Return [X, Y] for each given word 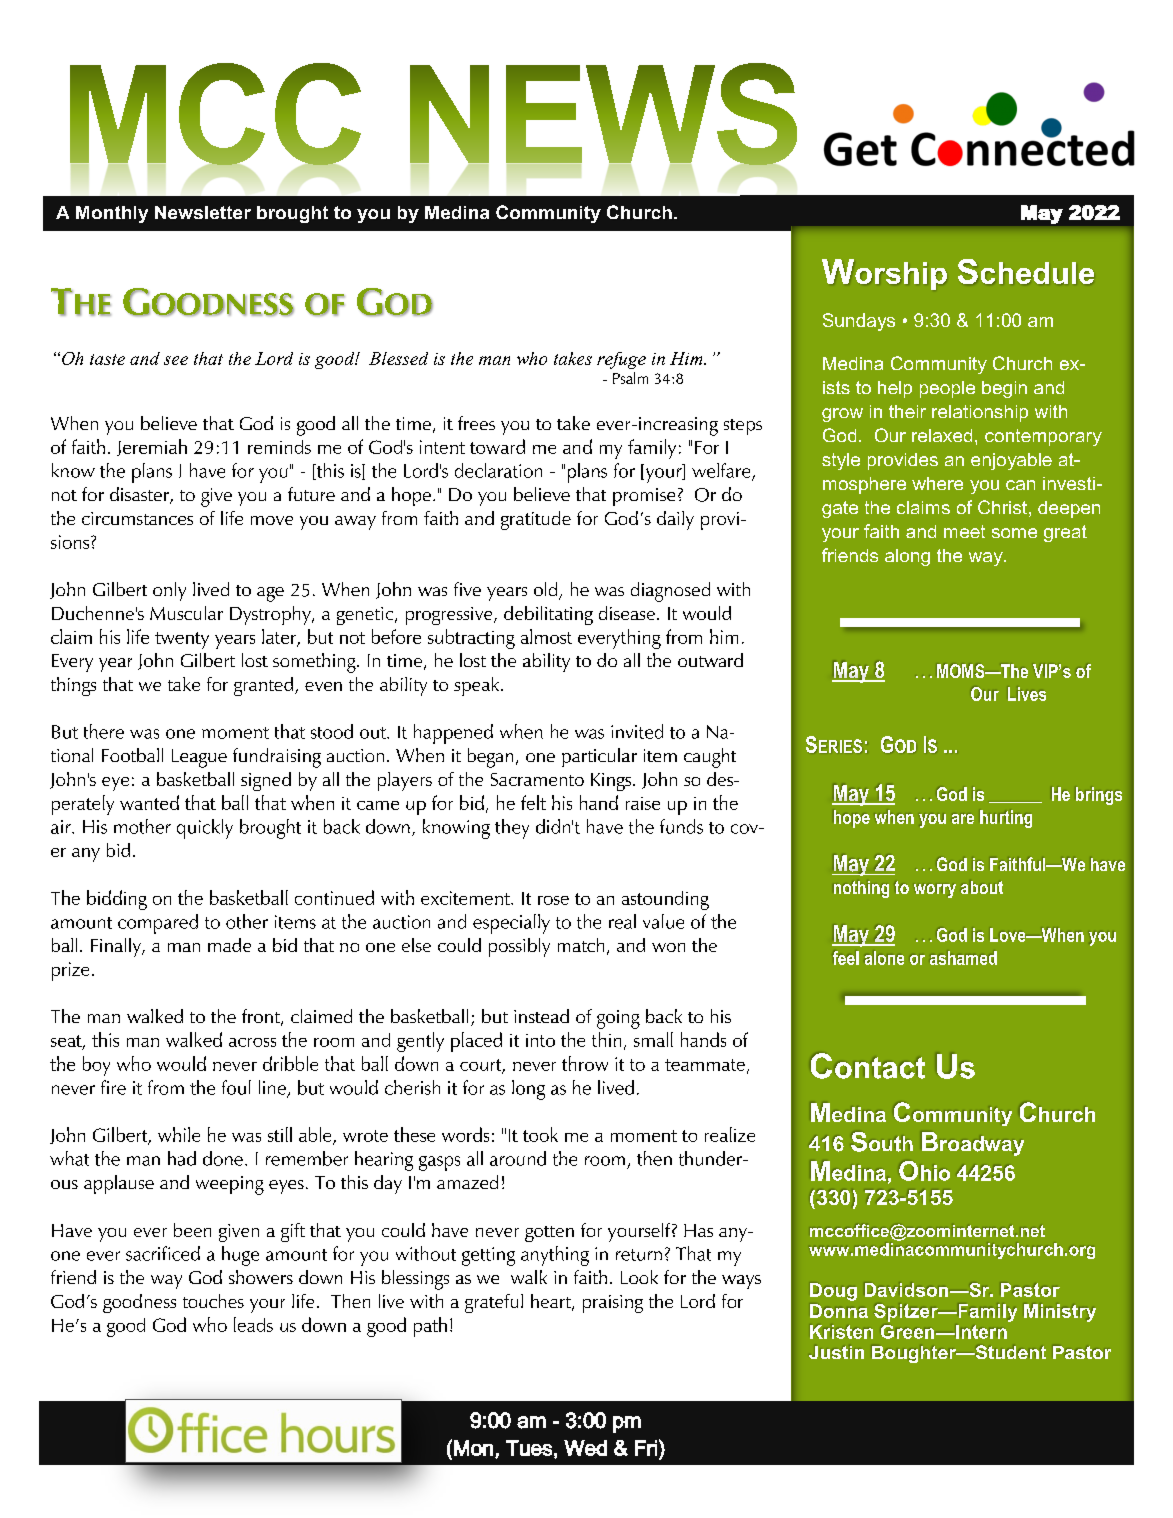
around [518, 1158]
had [182, 1158]
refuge [621, 360]
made [229, 945]
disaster [140, 495]
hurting [1006, 819]
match [581, 945]
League [199, 758]
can [1020, 485]
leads [253, 1324]
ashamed [963, 958]
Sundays [859, 322]
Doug [833, 1292]
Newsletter [203, 212]
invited [637, 731]
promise [644, 497]
